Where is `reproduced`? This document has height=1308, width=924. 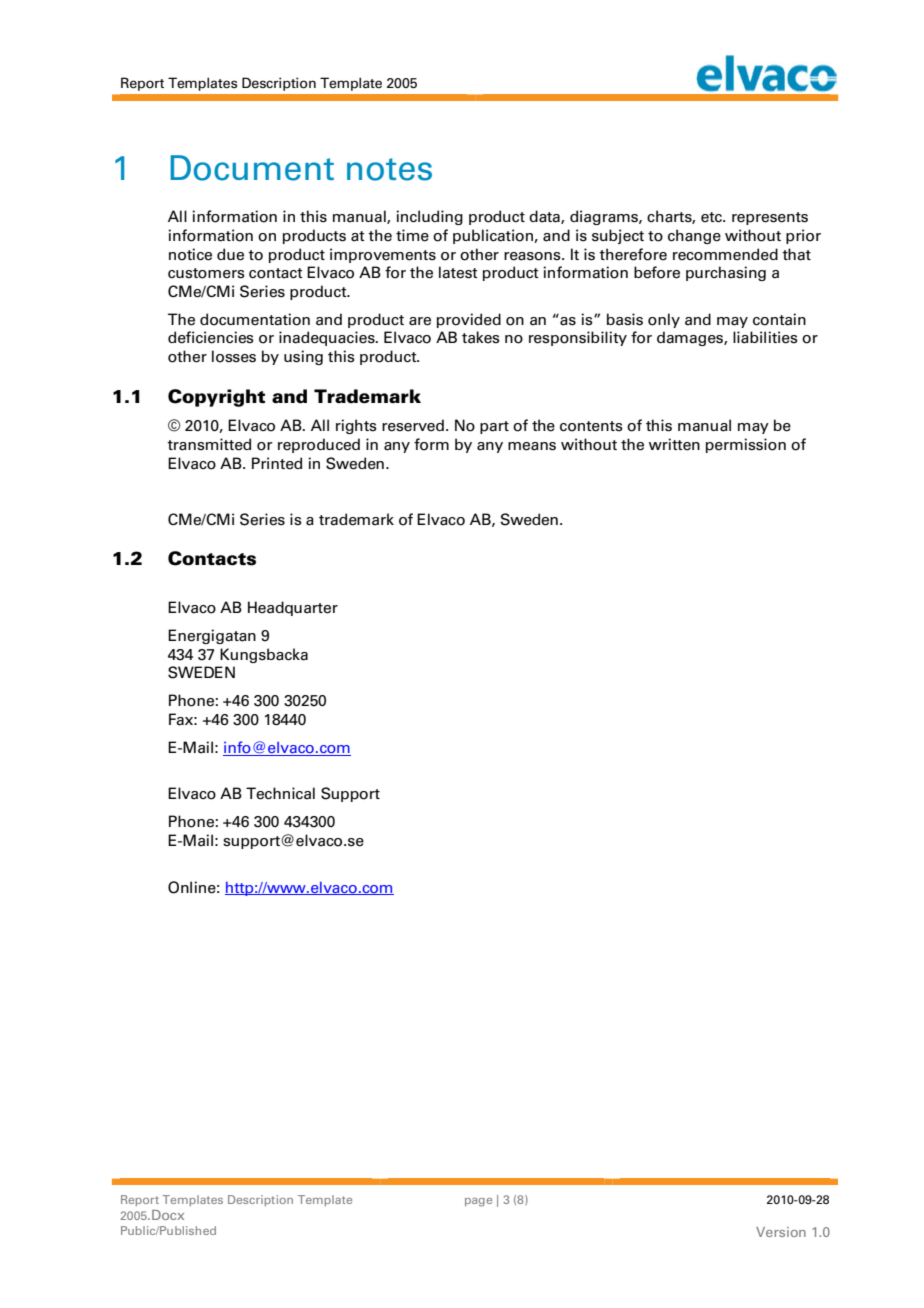
reproduced is located at coordinates (319, 445).
